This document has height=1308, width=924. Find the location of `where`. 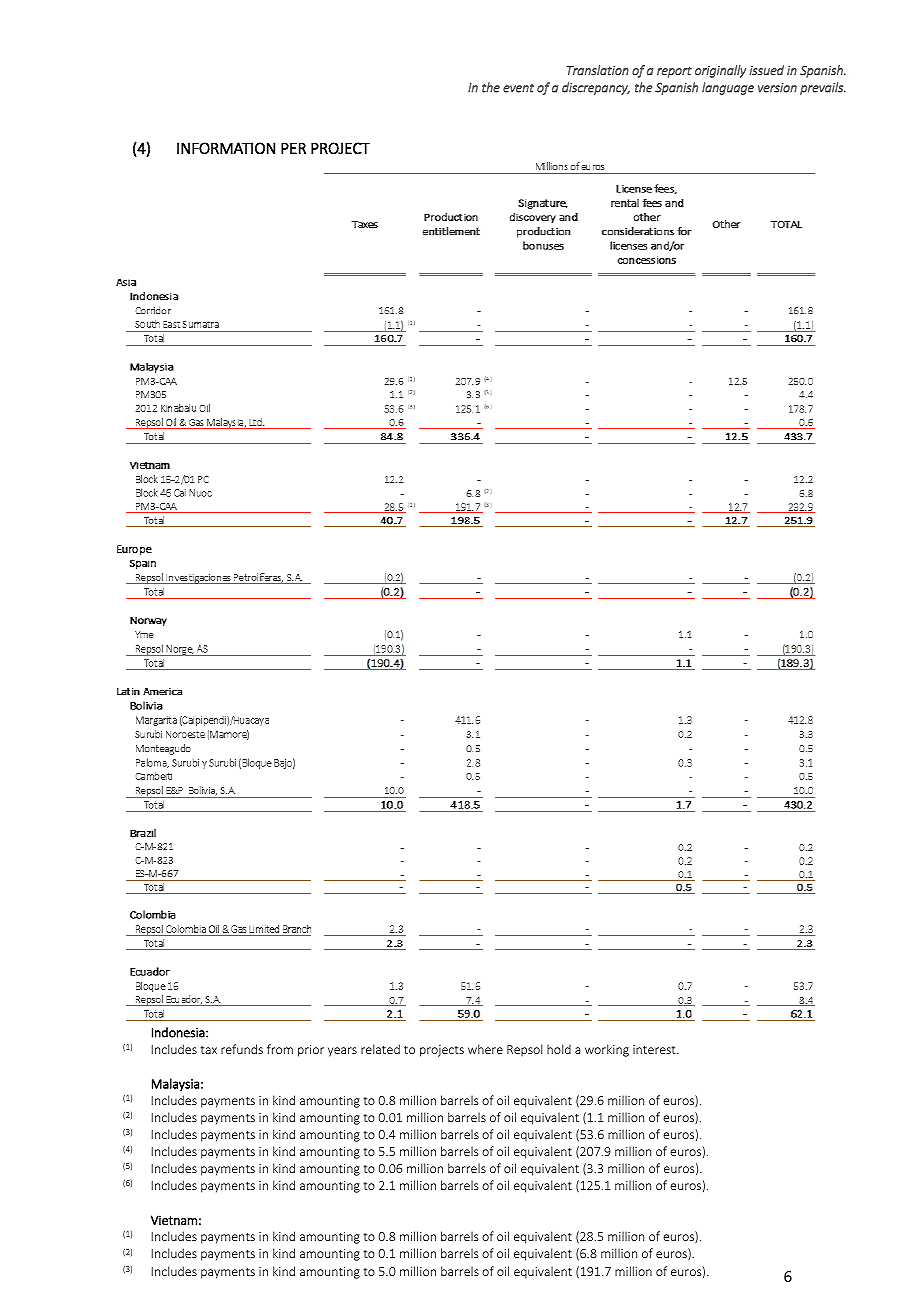

where is located at coordinates (485, 1049).
